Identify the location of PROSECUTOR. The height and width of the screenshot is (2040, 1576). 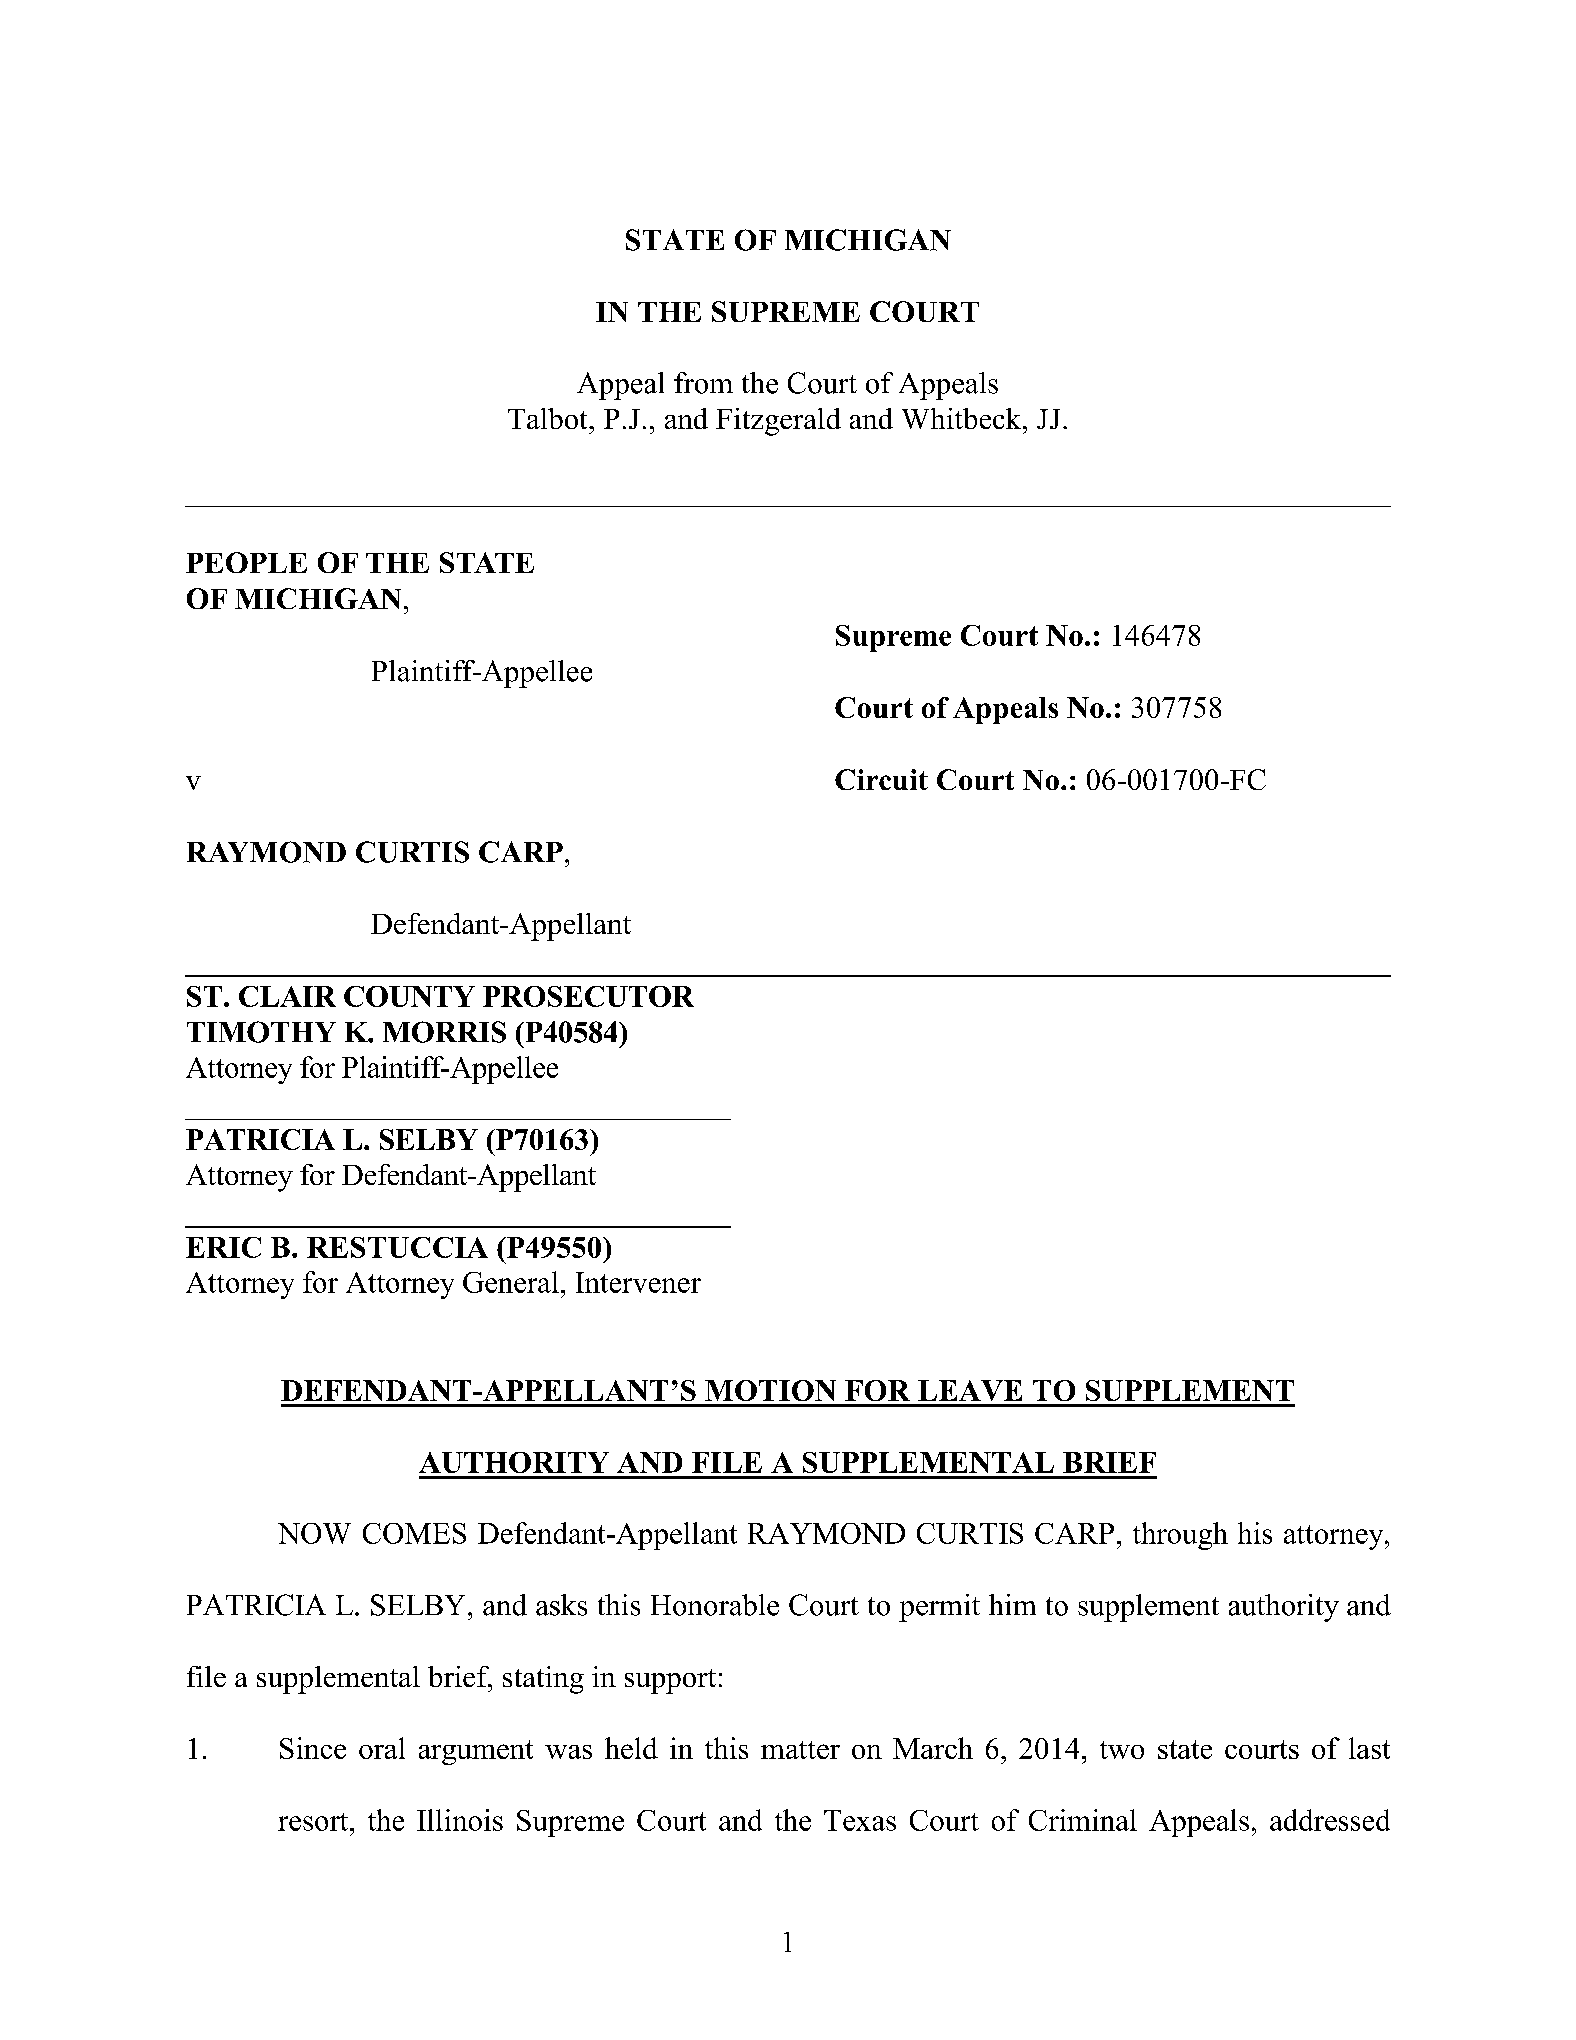
(588, 996).
